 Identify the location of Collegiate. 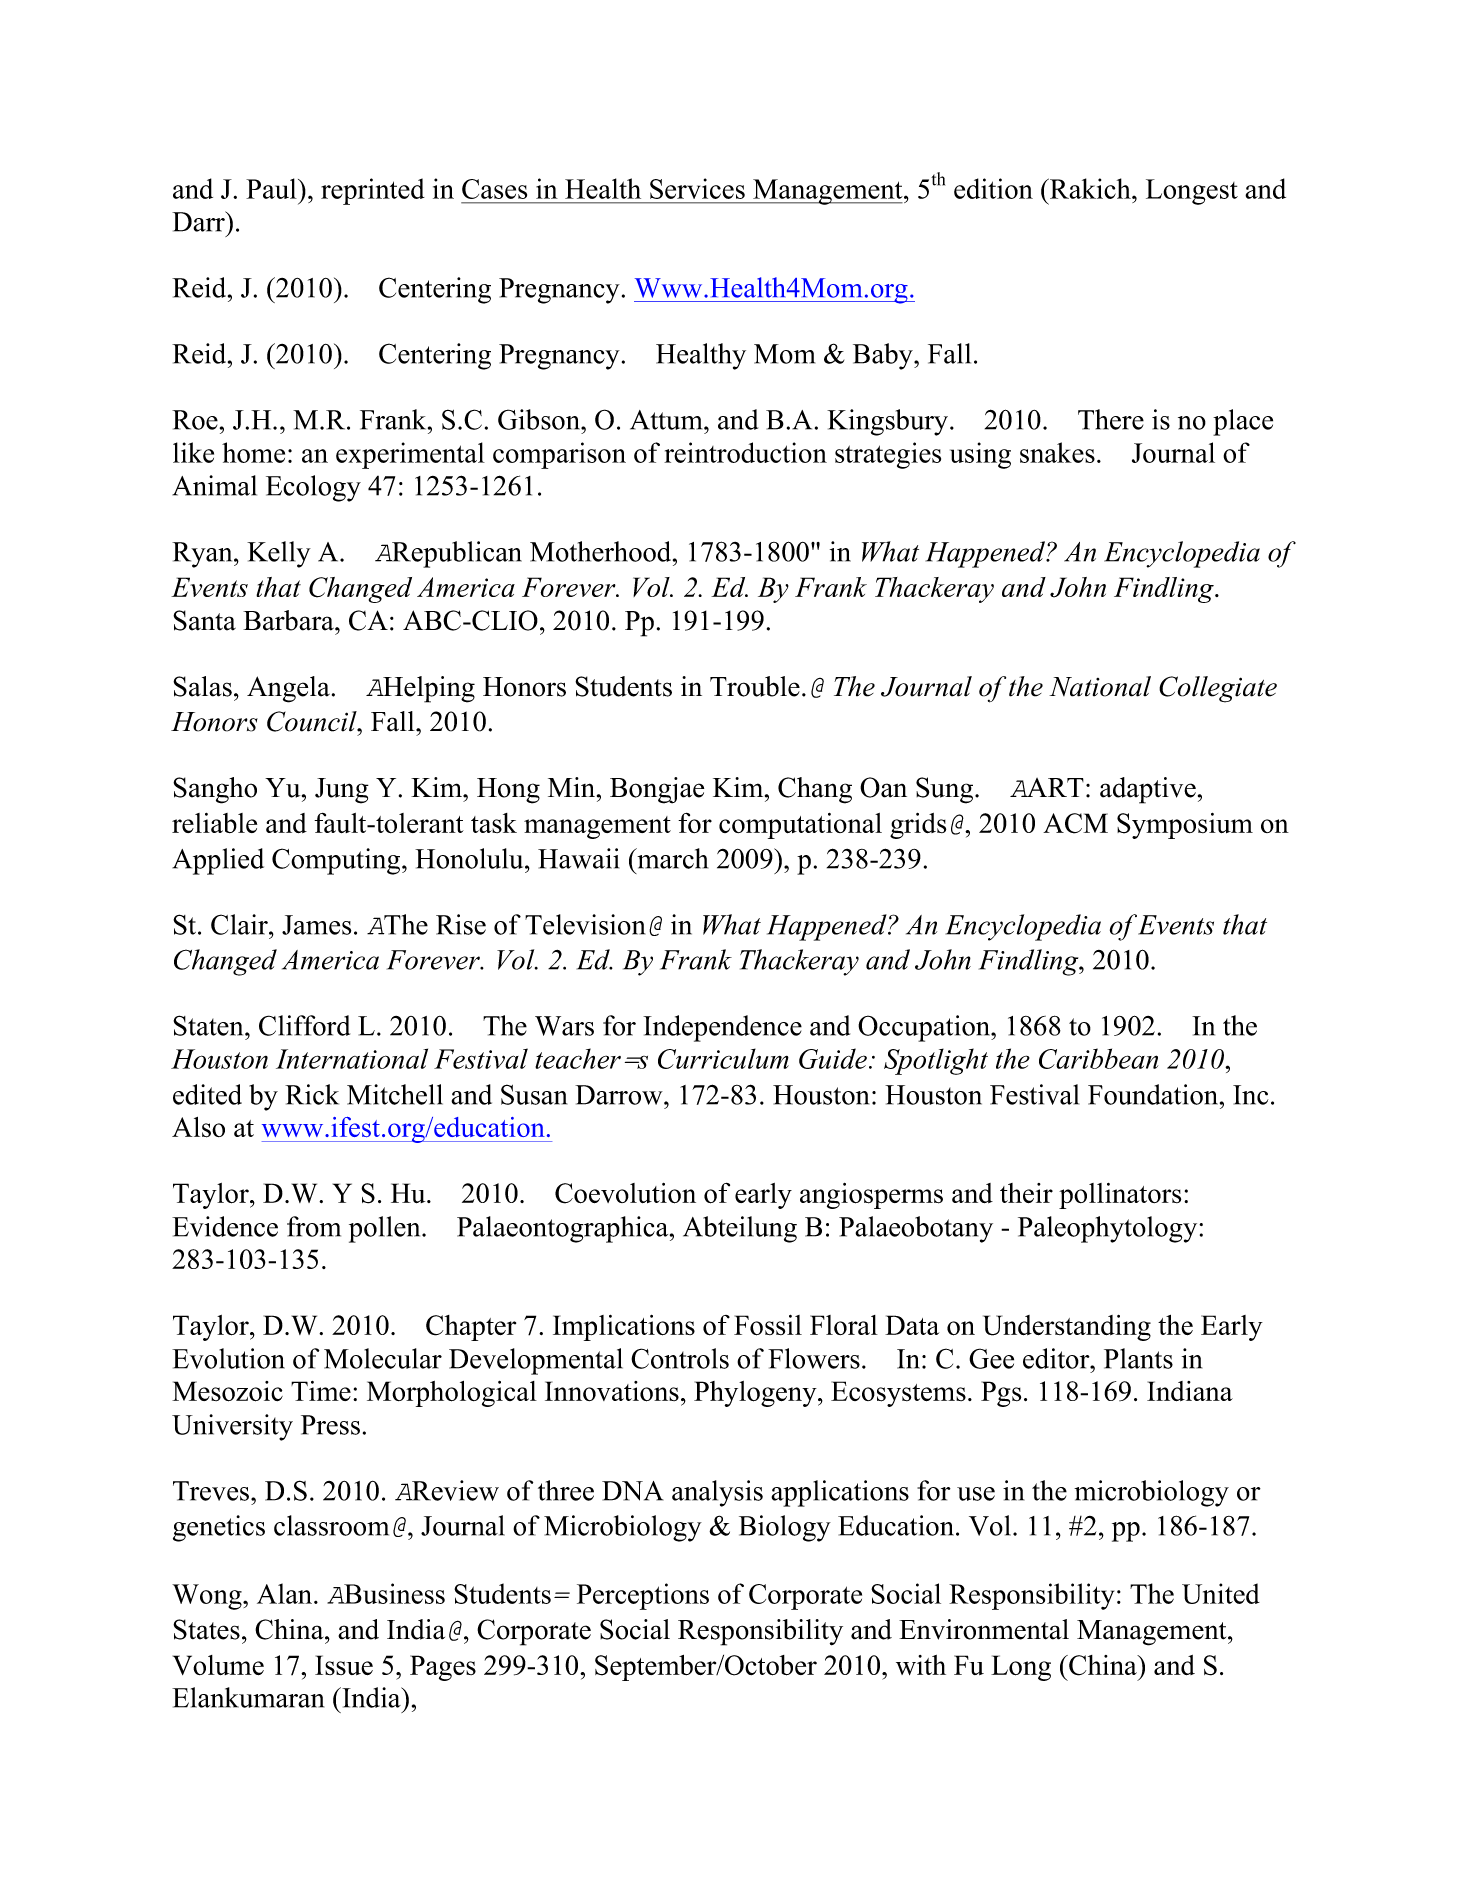
(1218, 689).
